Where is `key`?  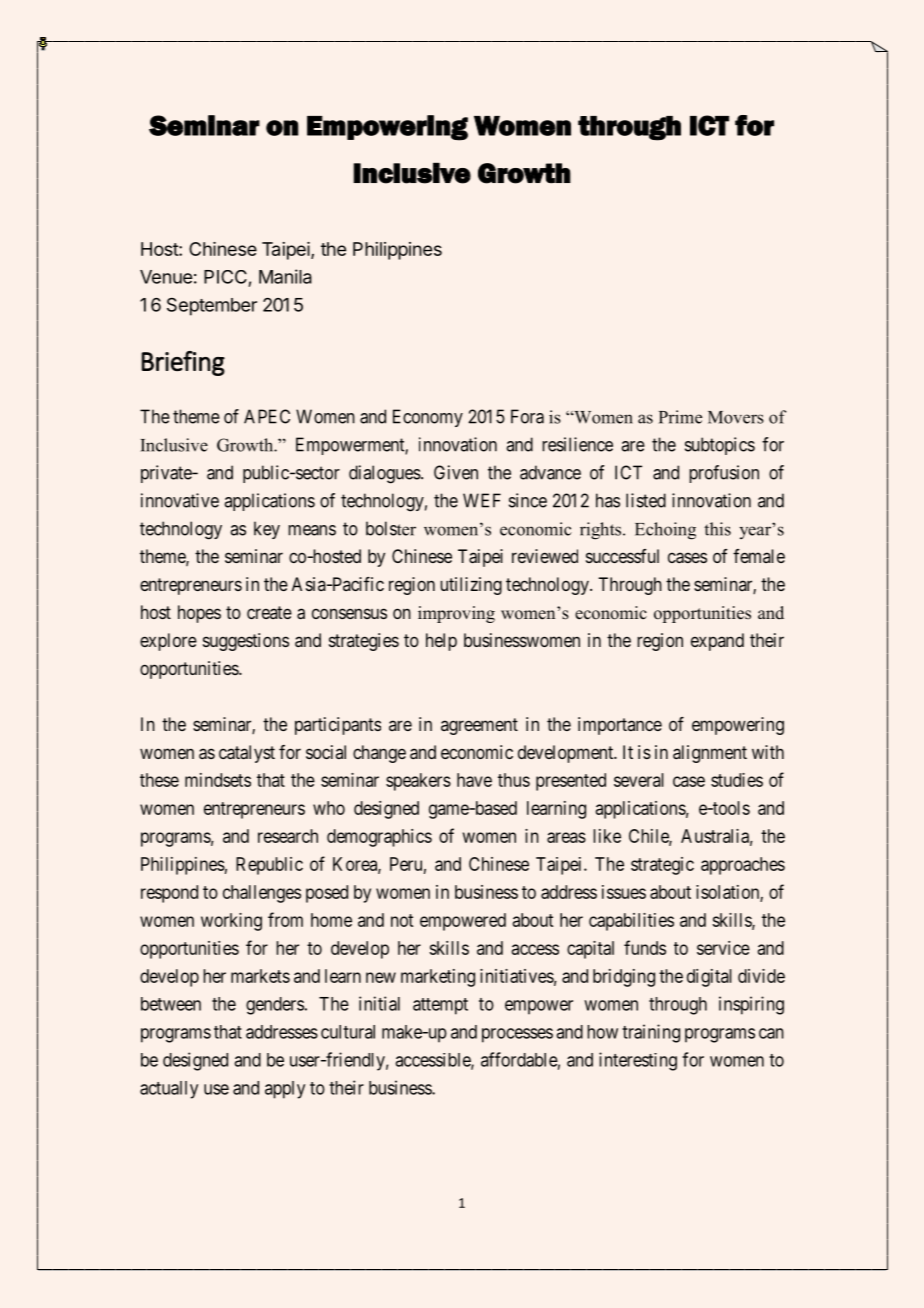 key is located at coordinates (267, 530).
